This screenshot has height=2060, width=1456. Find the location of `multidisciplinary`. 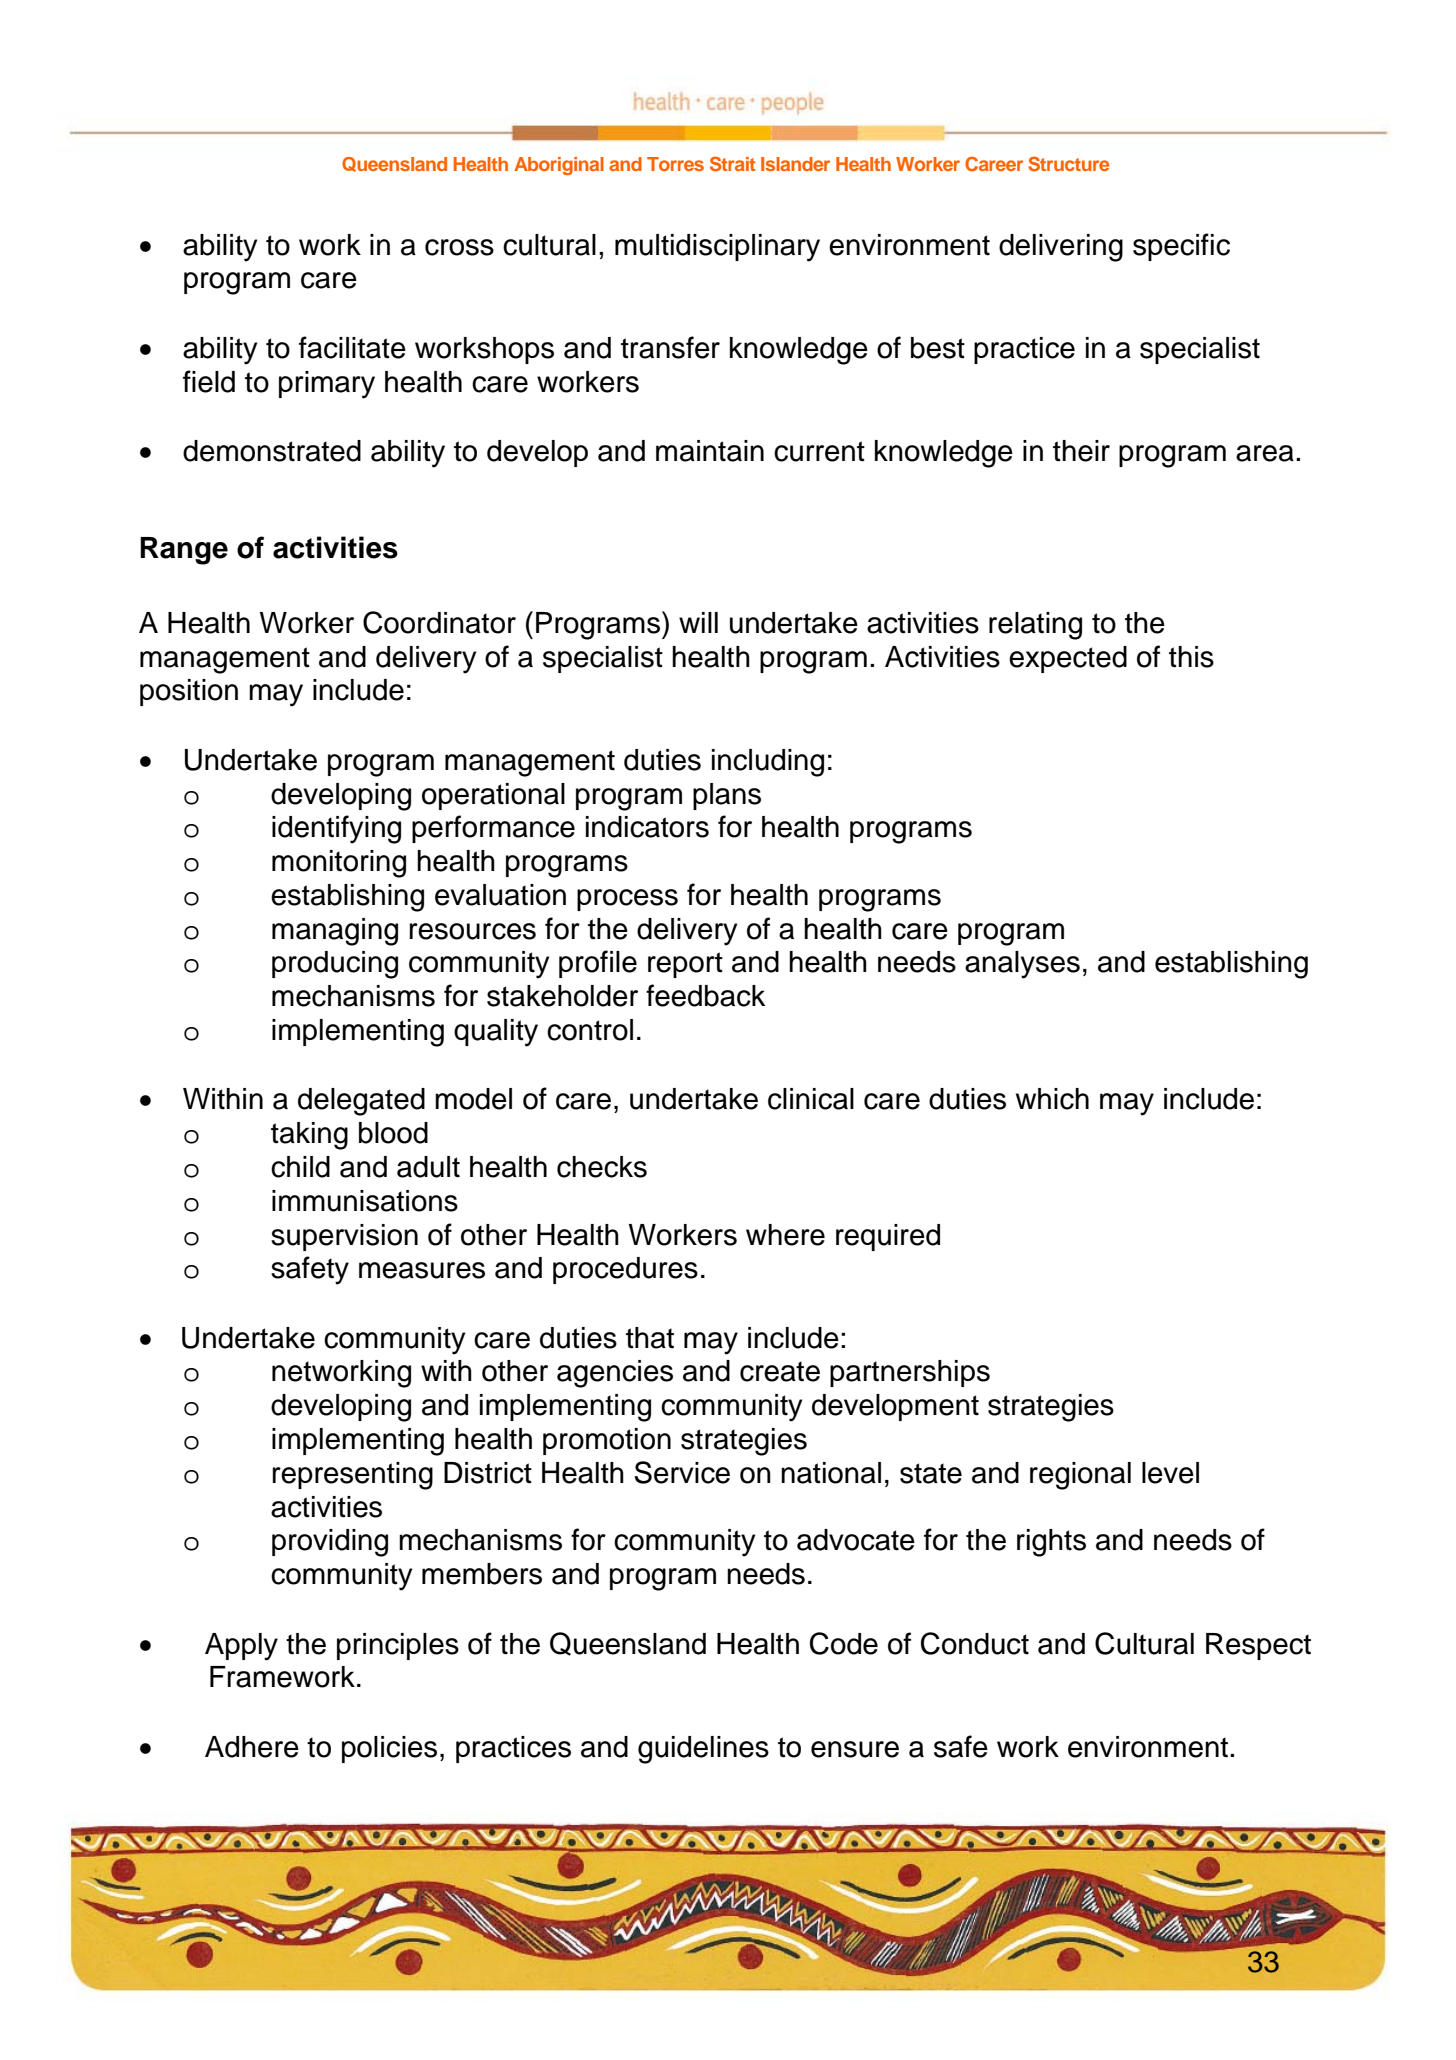

multidisciplinary is located at coordinates (717, 248).
